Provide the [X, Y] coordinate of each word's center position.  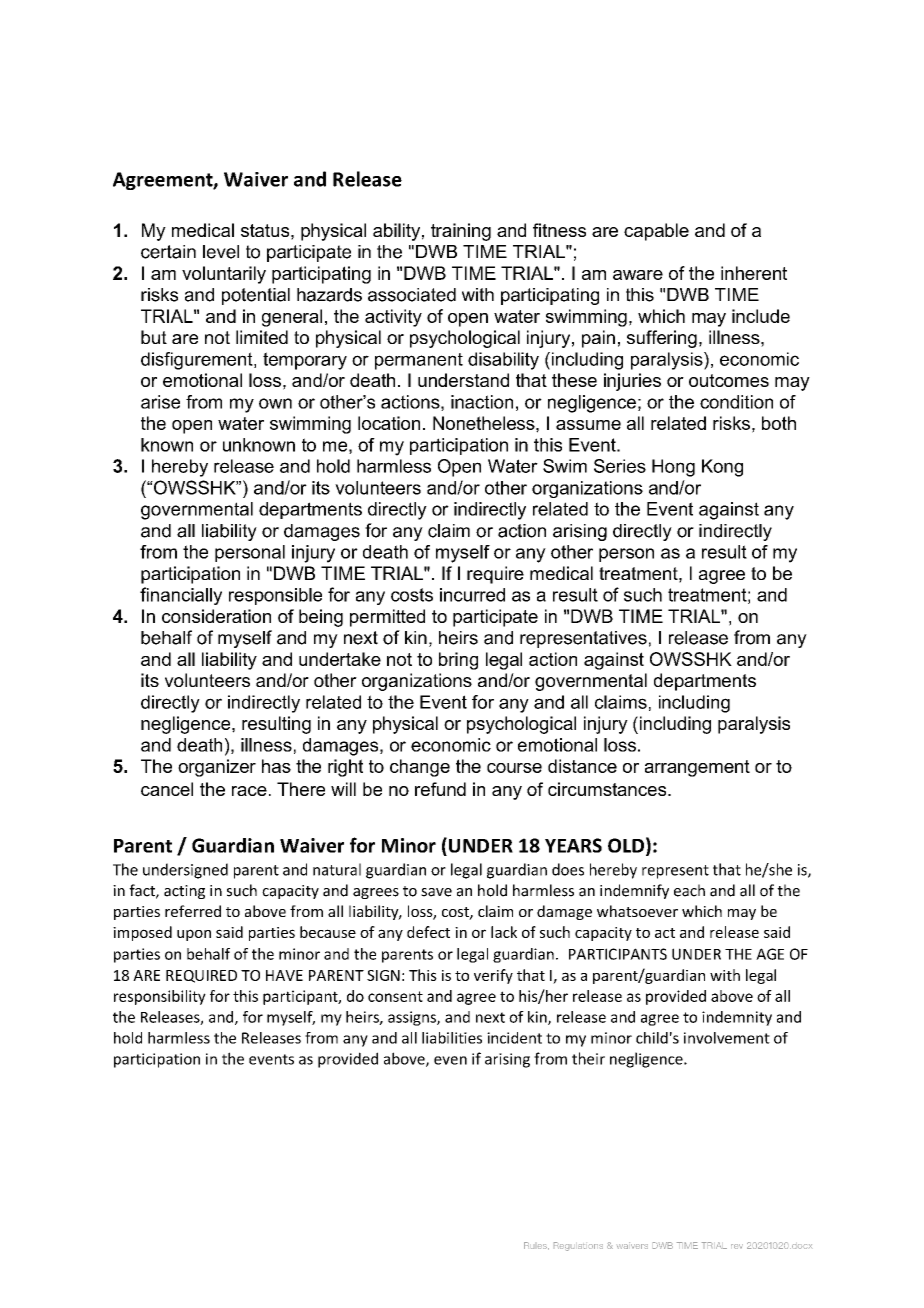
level [221, 252]
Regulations [578, 1246]
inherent [754, 273]
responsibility [160, 997]
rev [737, 1246]
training [461, 232]
